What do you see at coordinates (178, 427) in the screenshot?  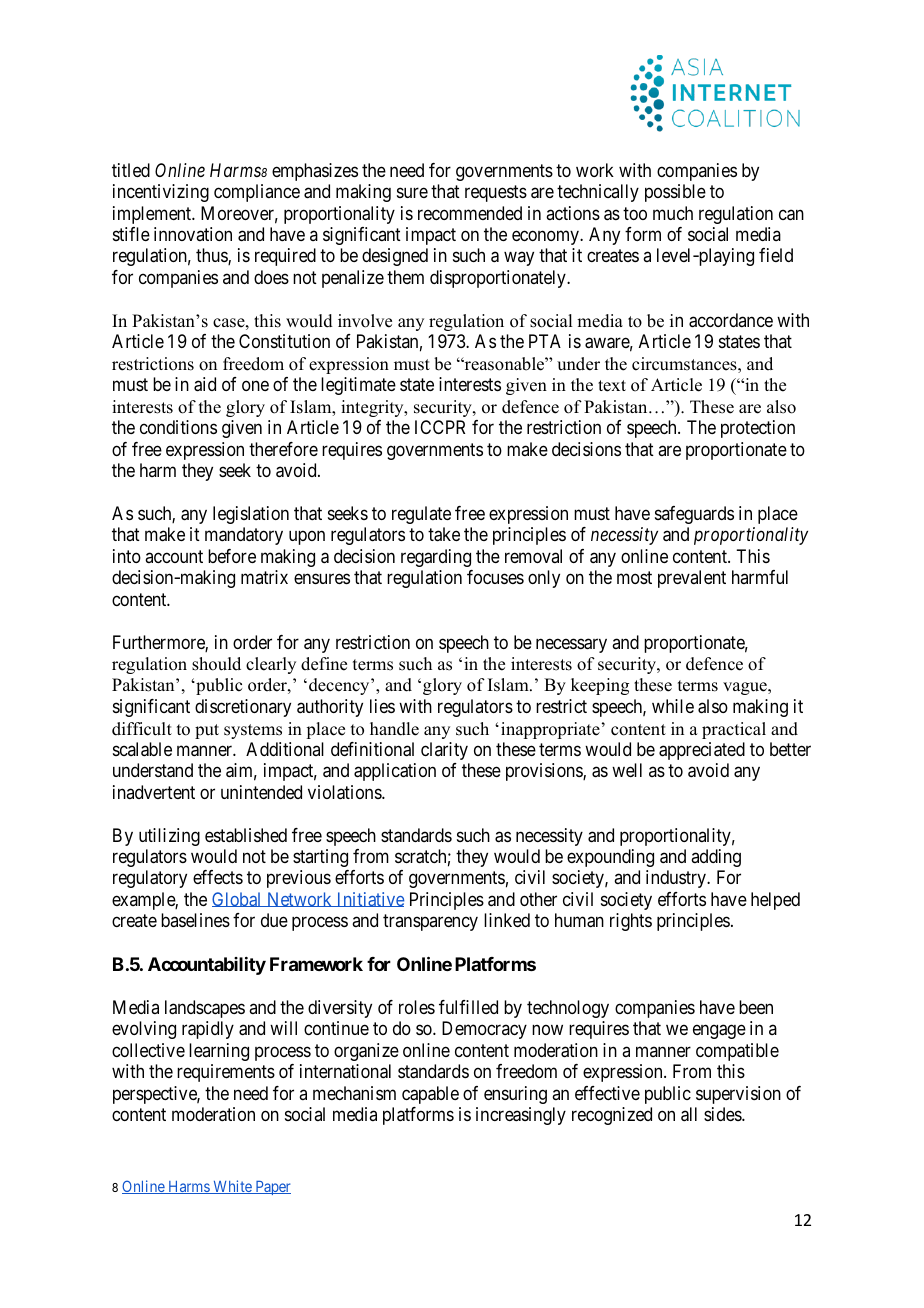 I see `conditions` at bounding box center [178, 427].
